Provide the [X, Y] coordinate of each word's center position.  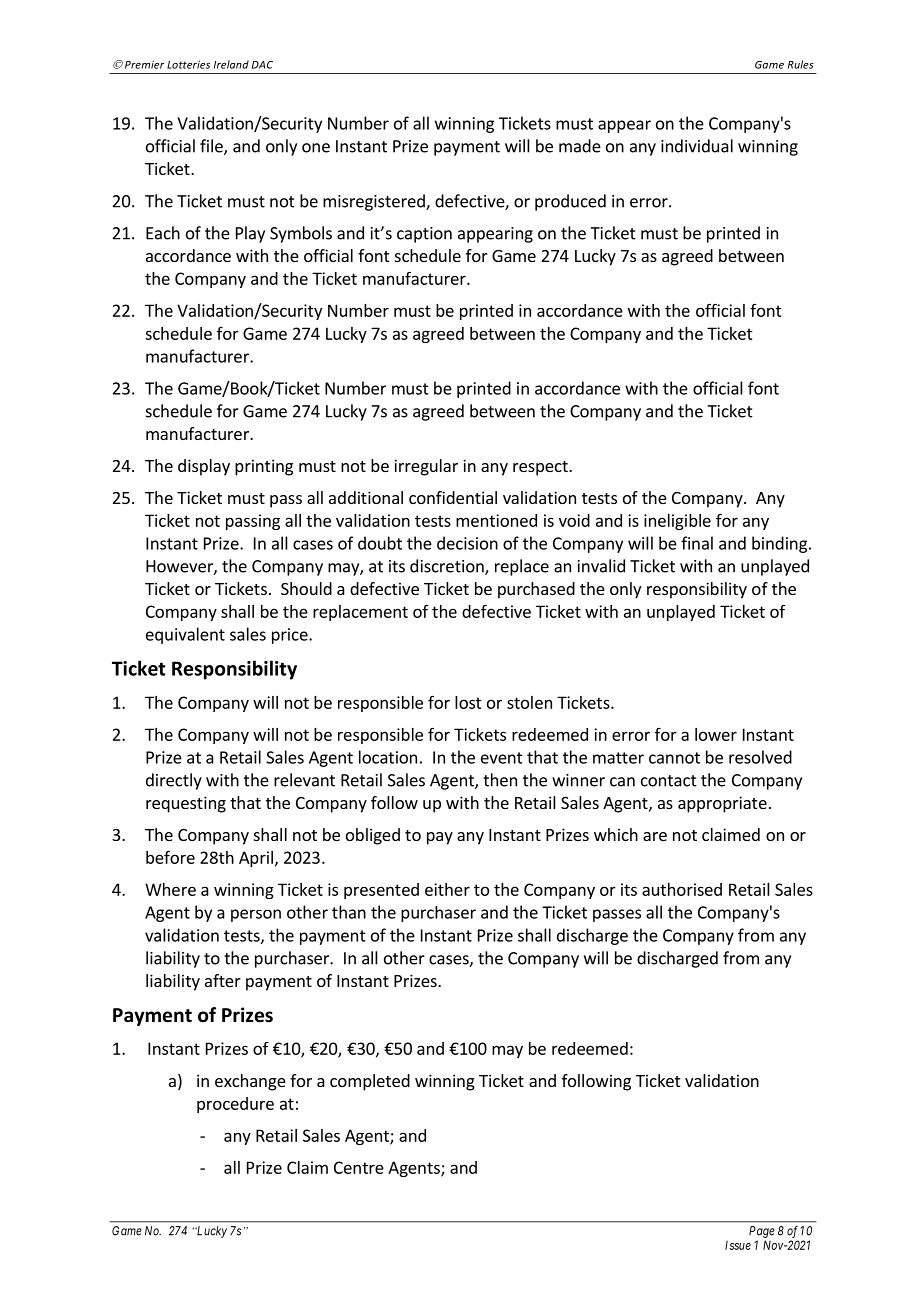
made [580, 146]
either [447, 889]
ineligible [677, 522]
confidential [453, 497]
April [256, 859]
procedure [235, 1105]
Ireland [231, 64]
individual [697, 146]
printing [264, 467]
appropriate [722, 804]
